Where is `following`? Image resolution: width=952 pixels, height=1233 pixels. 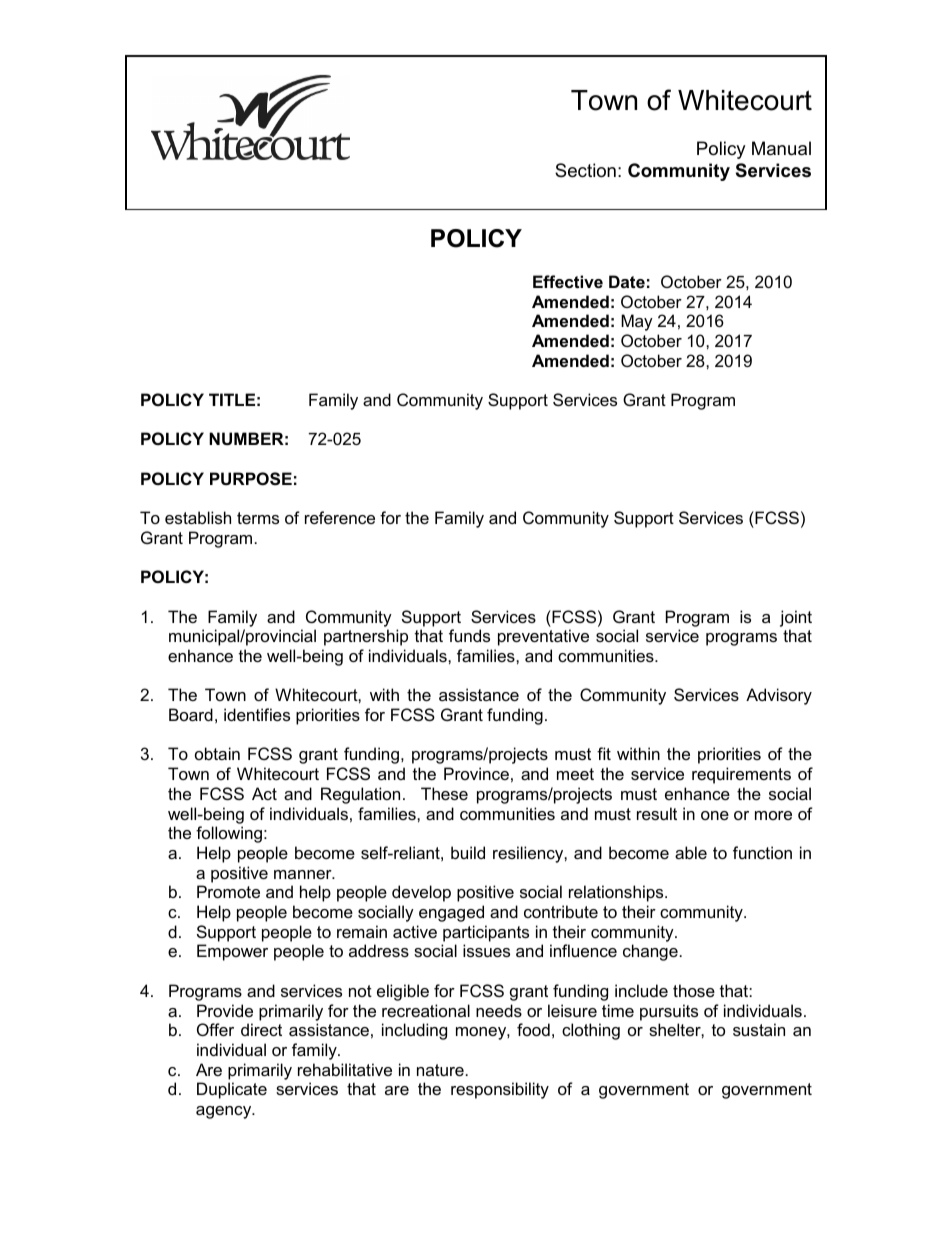
following is located at coordinates (229, 834).
